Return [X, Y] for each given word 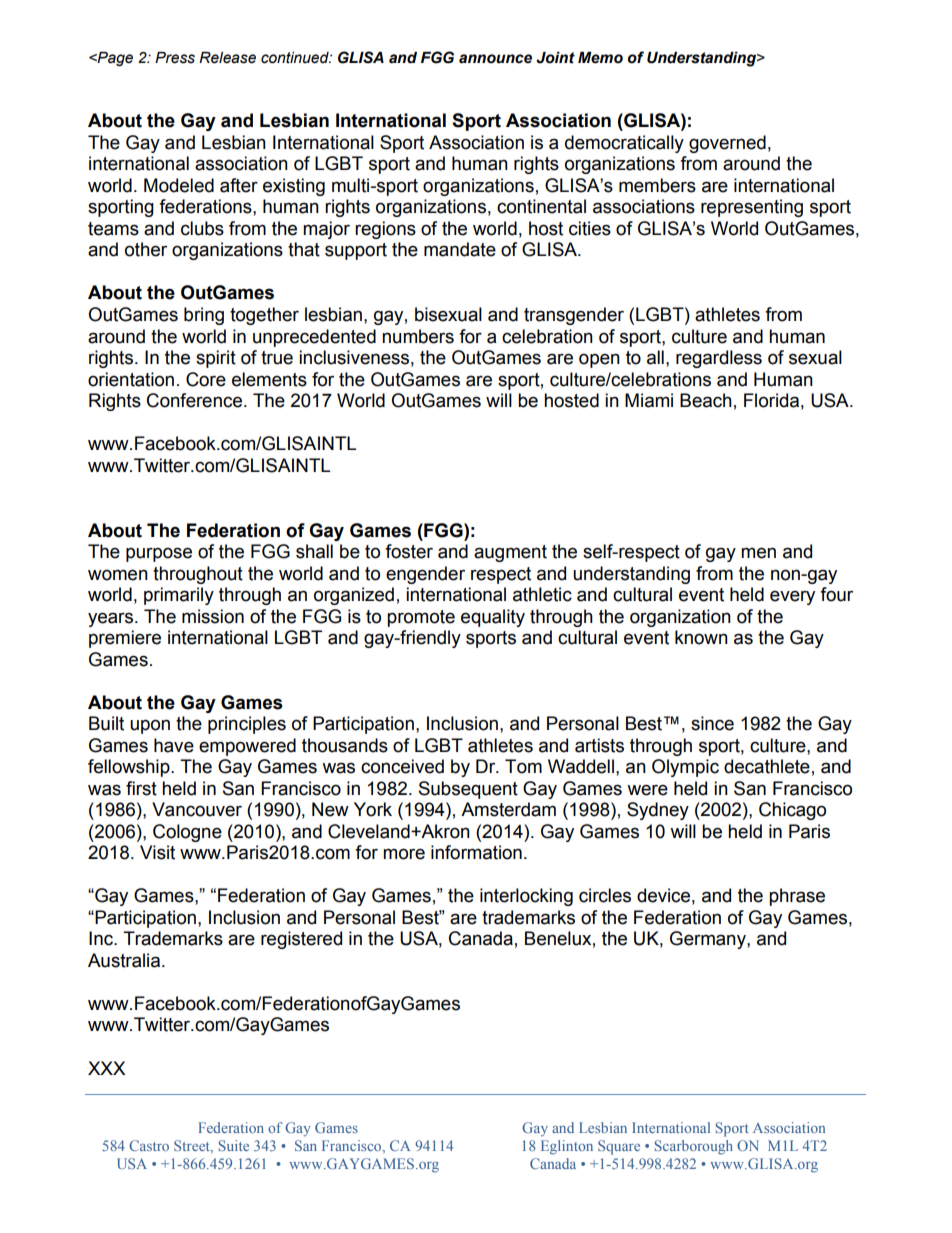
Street [193, 1145]
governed [727, 144]
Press [175, 58]
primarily [179, 596]
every [792, 597]
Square [619, 1147]
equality [493, 618]
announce [495, 59]
